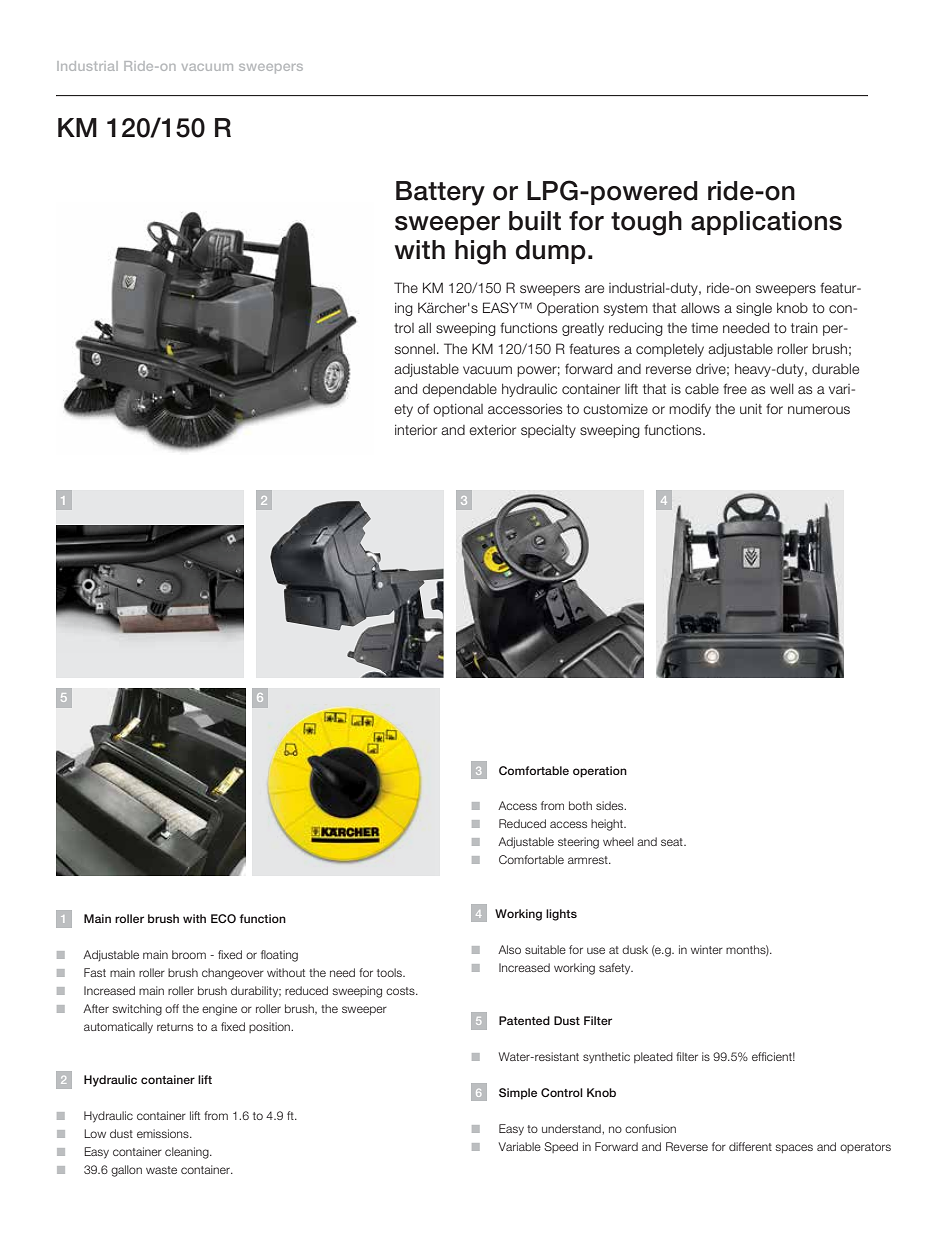  What do you see at coordinates (707, 949) in the screenshot?
I see `winter` at bounding box center [707, 949].
